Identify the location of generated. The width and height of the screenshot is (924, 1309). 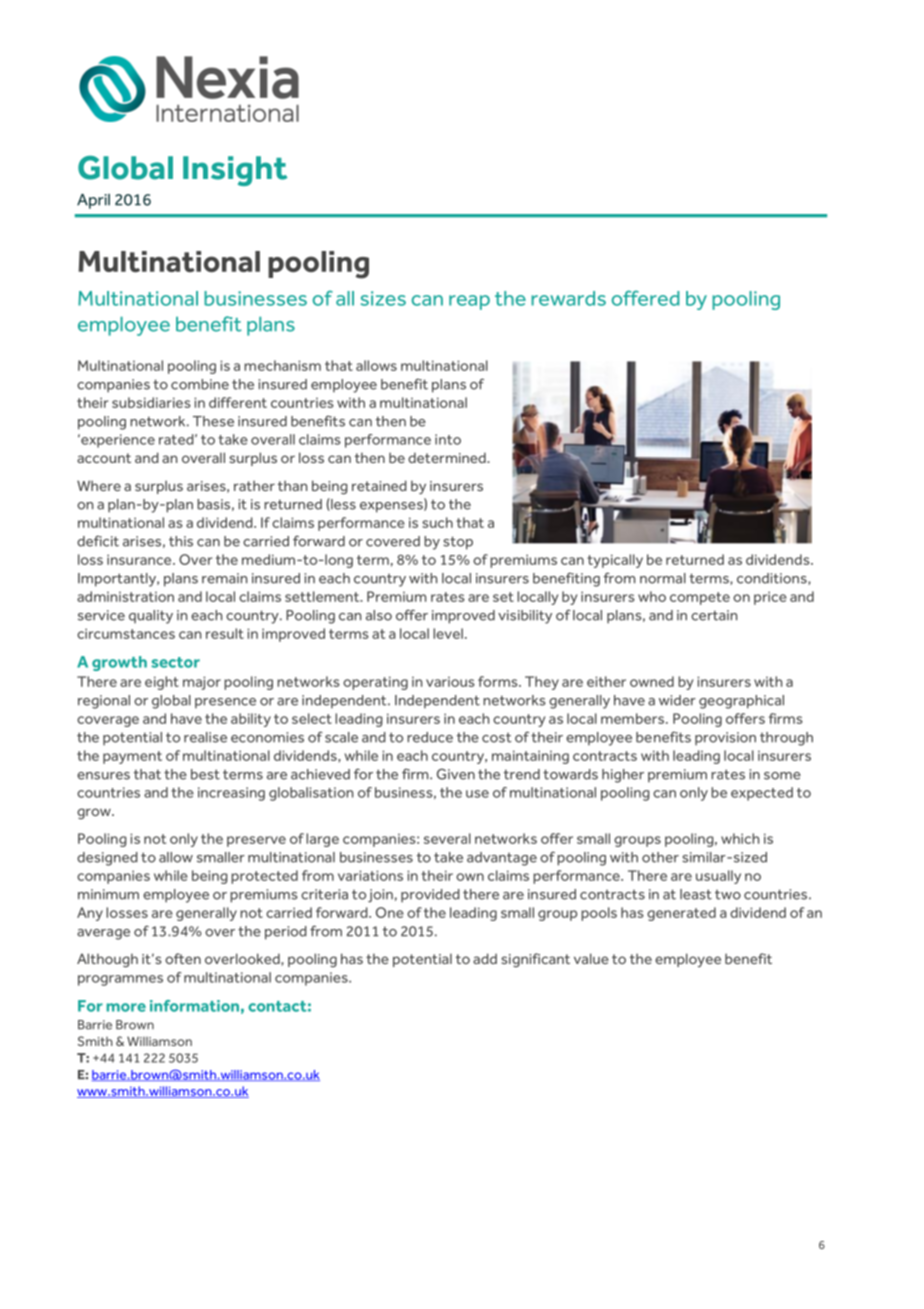
(681, 914).
